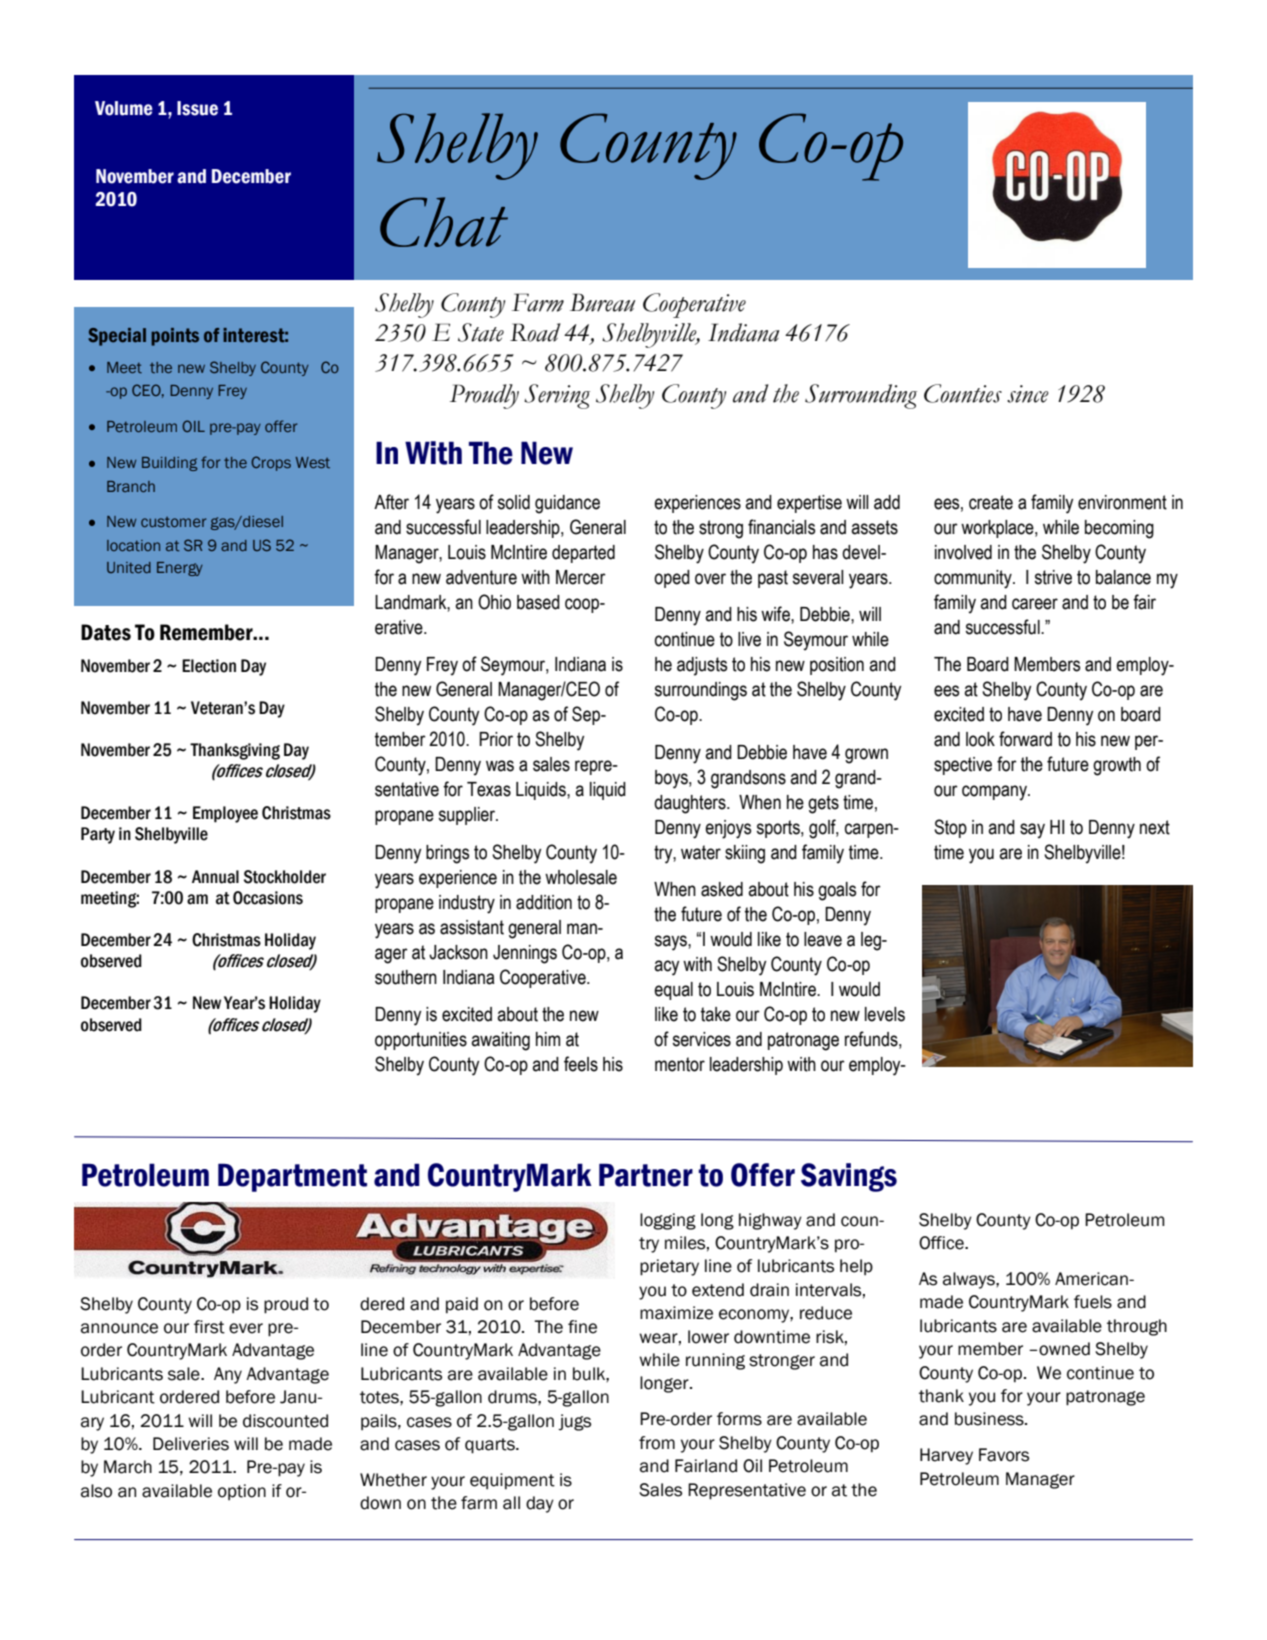 This screenshot has height=1640, width=1267. I want to click on Department, so click(292, 1177).
